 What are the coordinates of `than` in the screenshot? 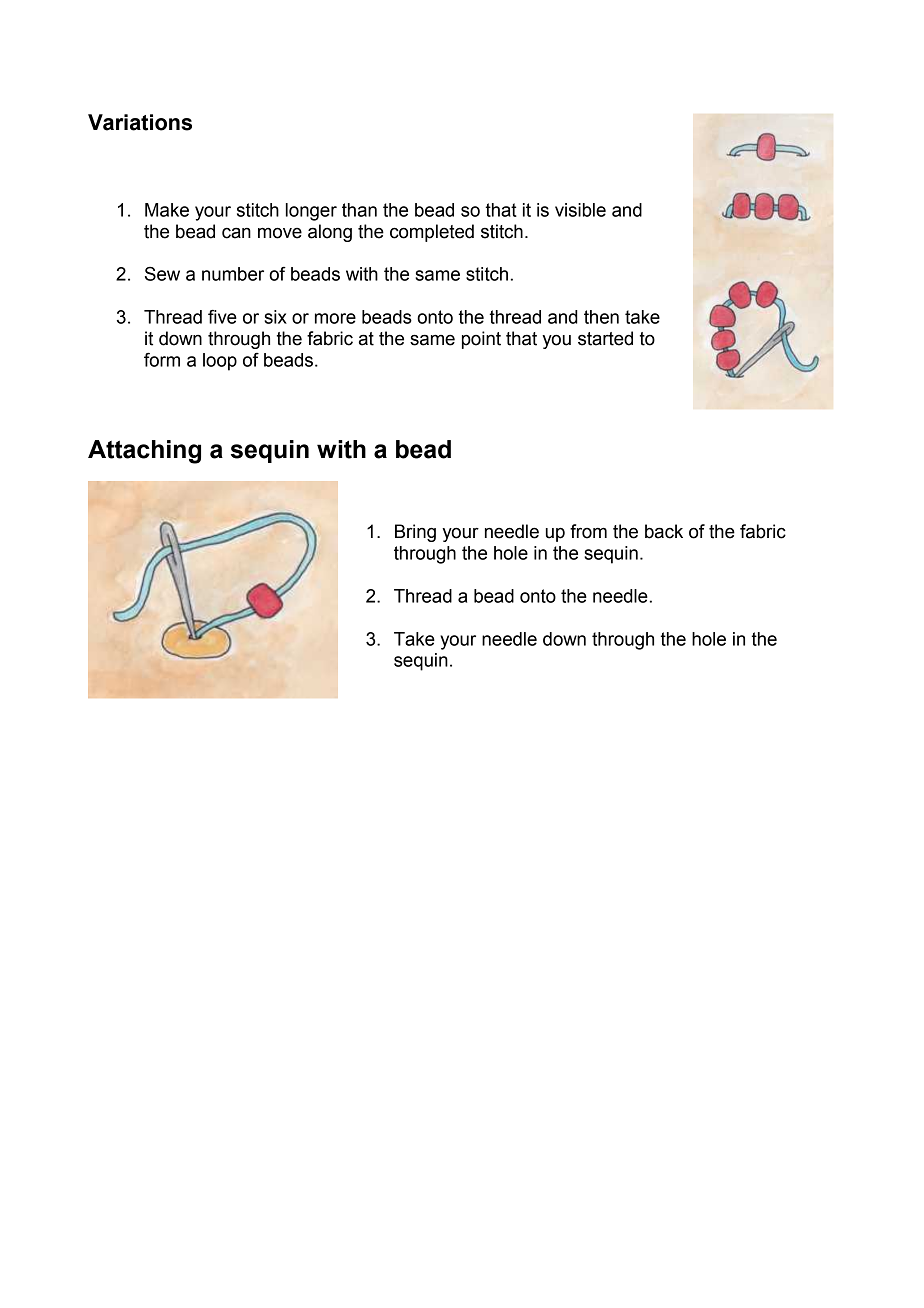 It's located at (359, 210).
